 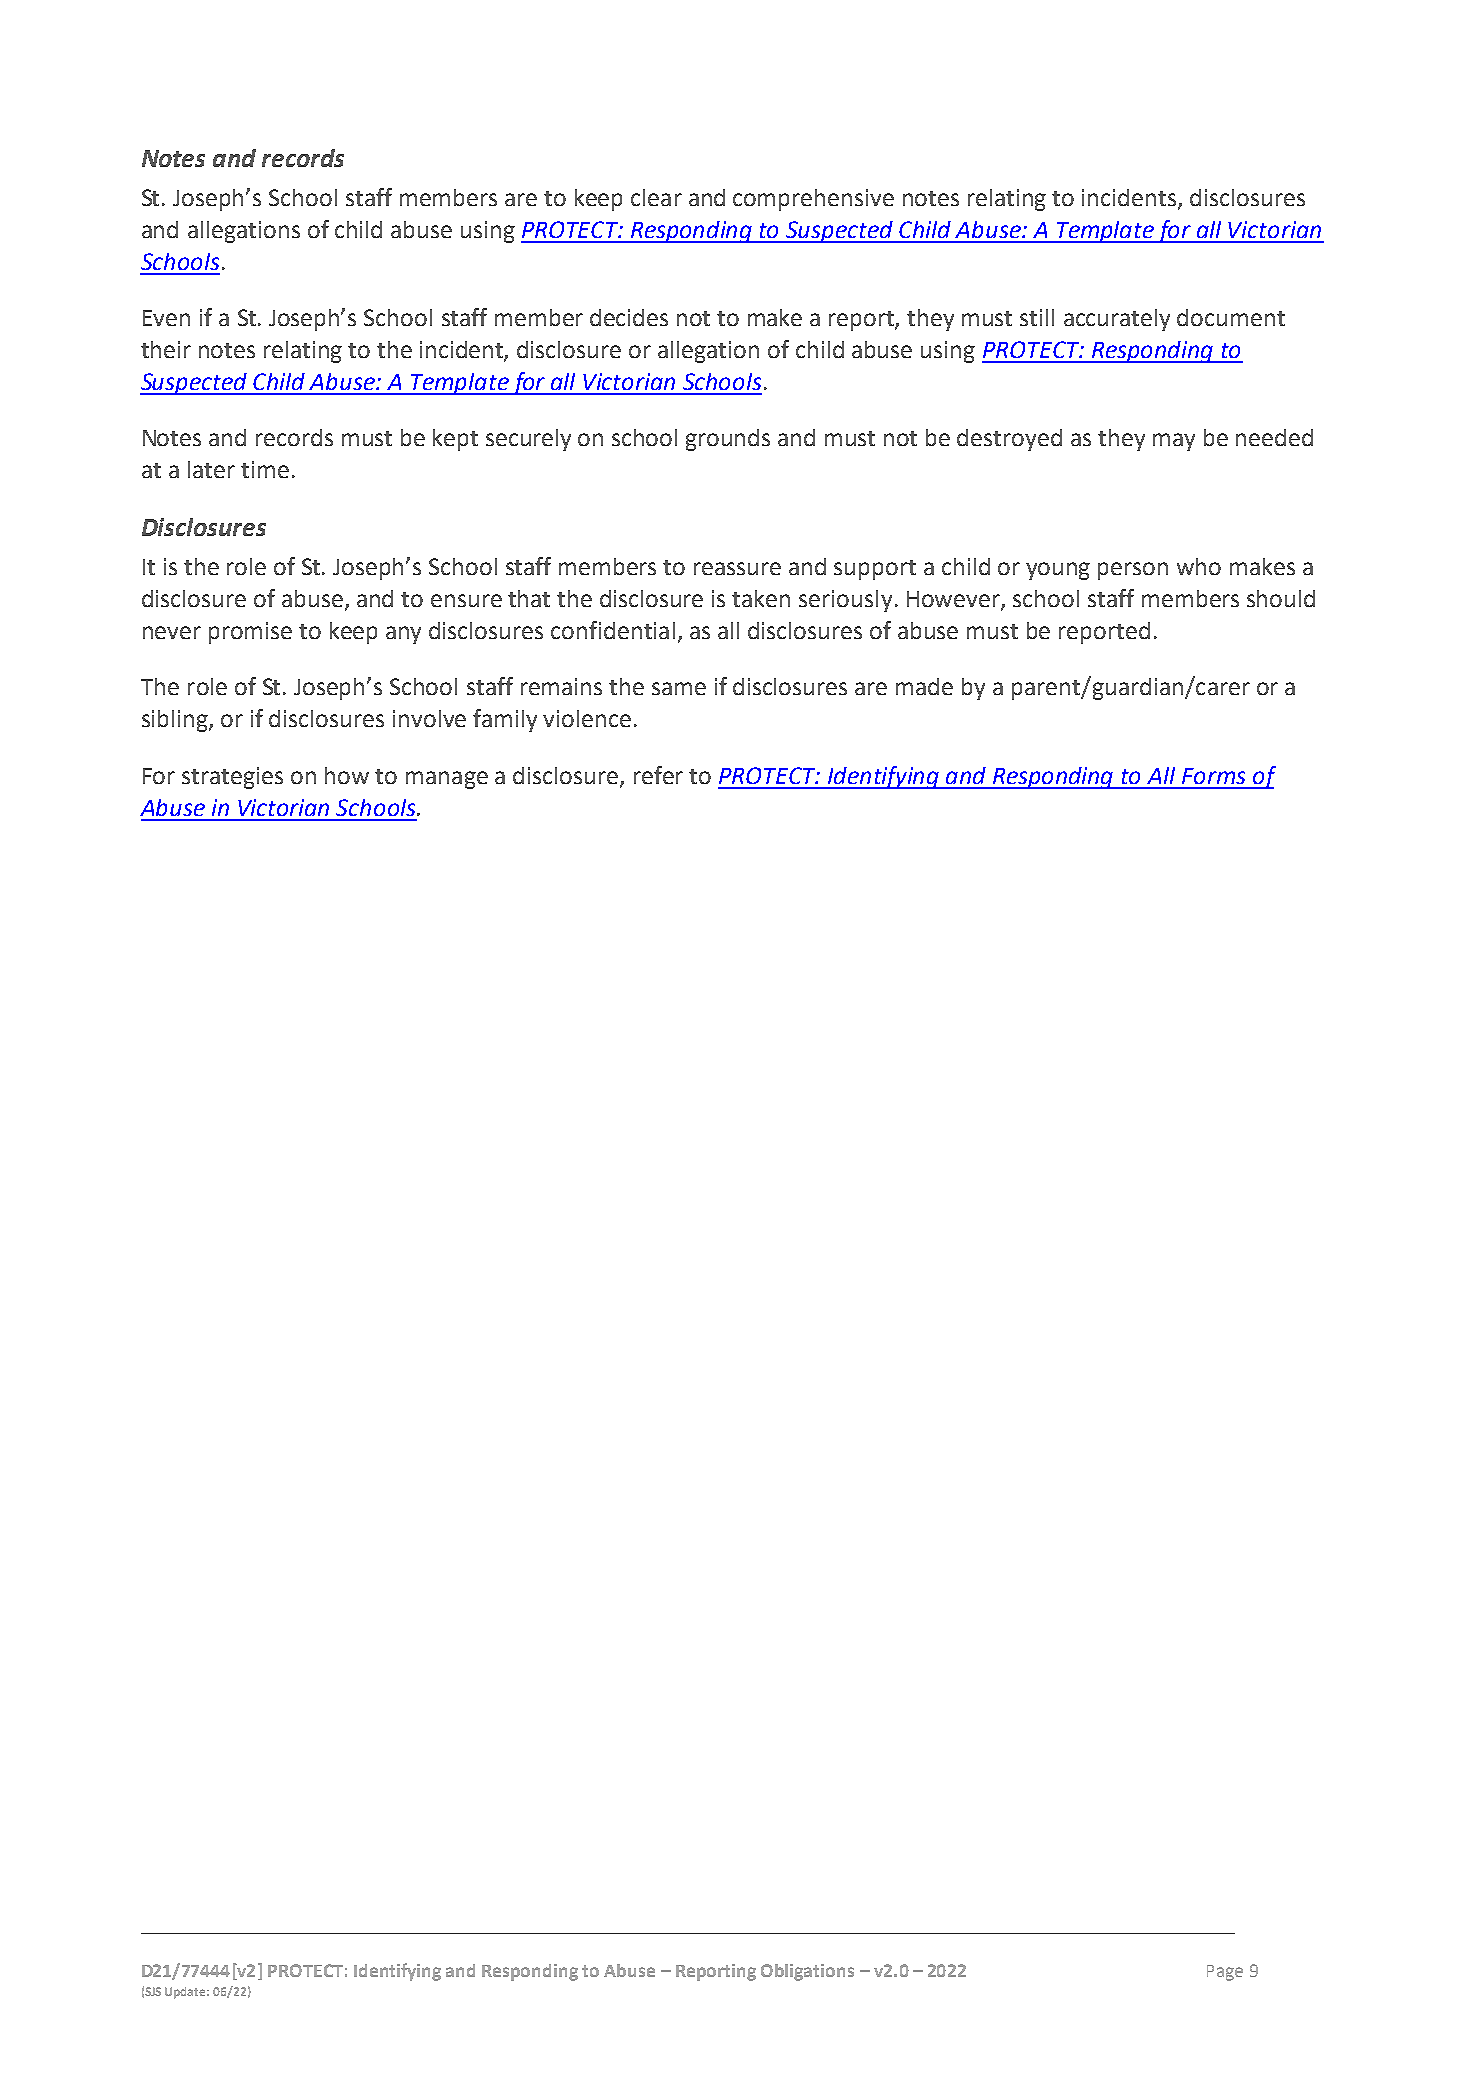 I want to click on promise, so click(x=250, y=633).
